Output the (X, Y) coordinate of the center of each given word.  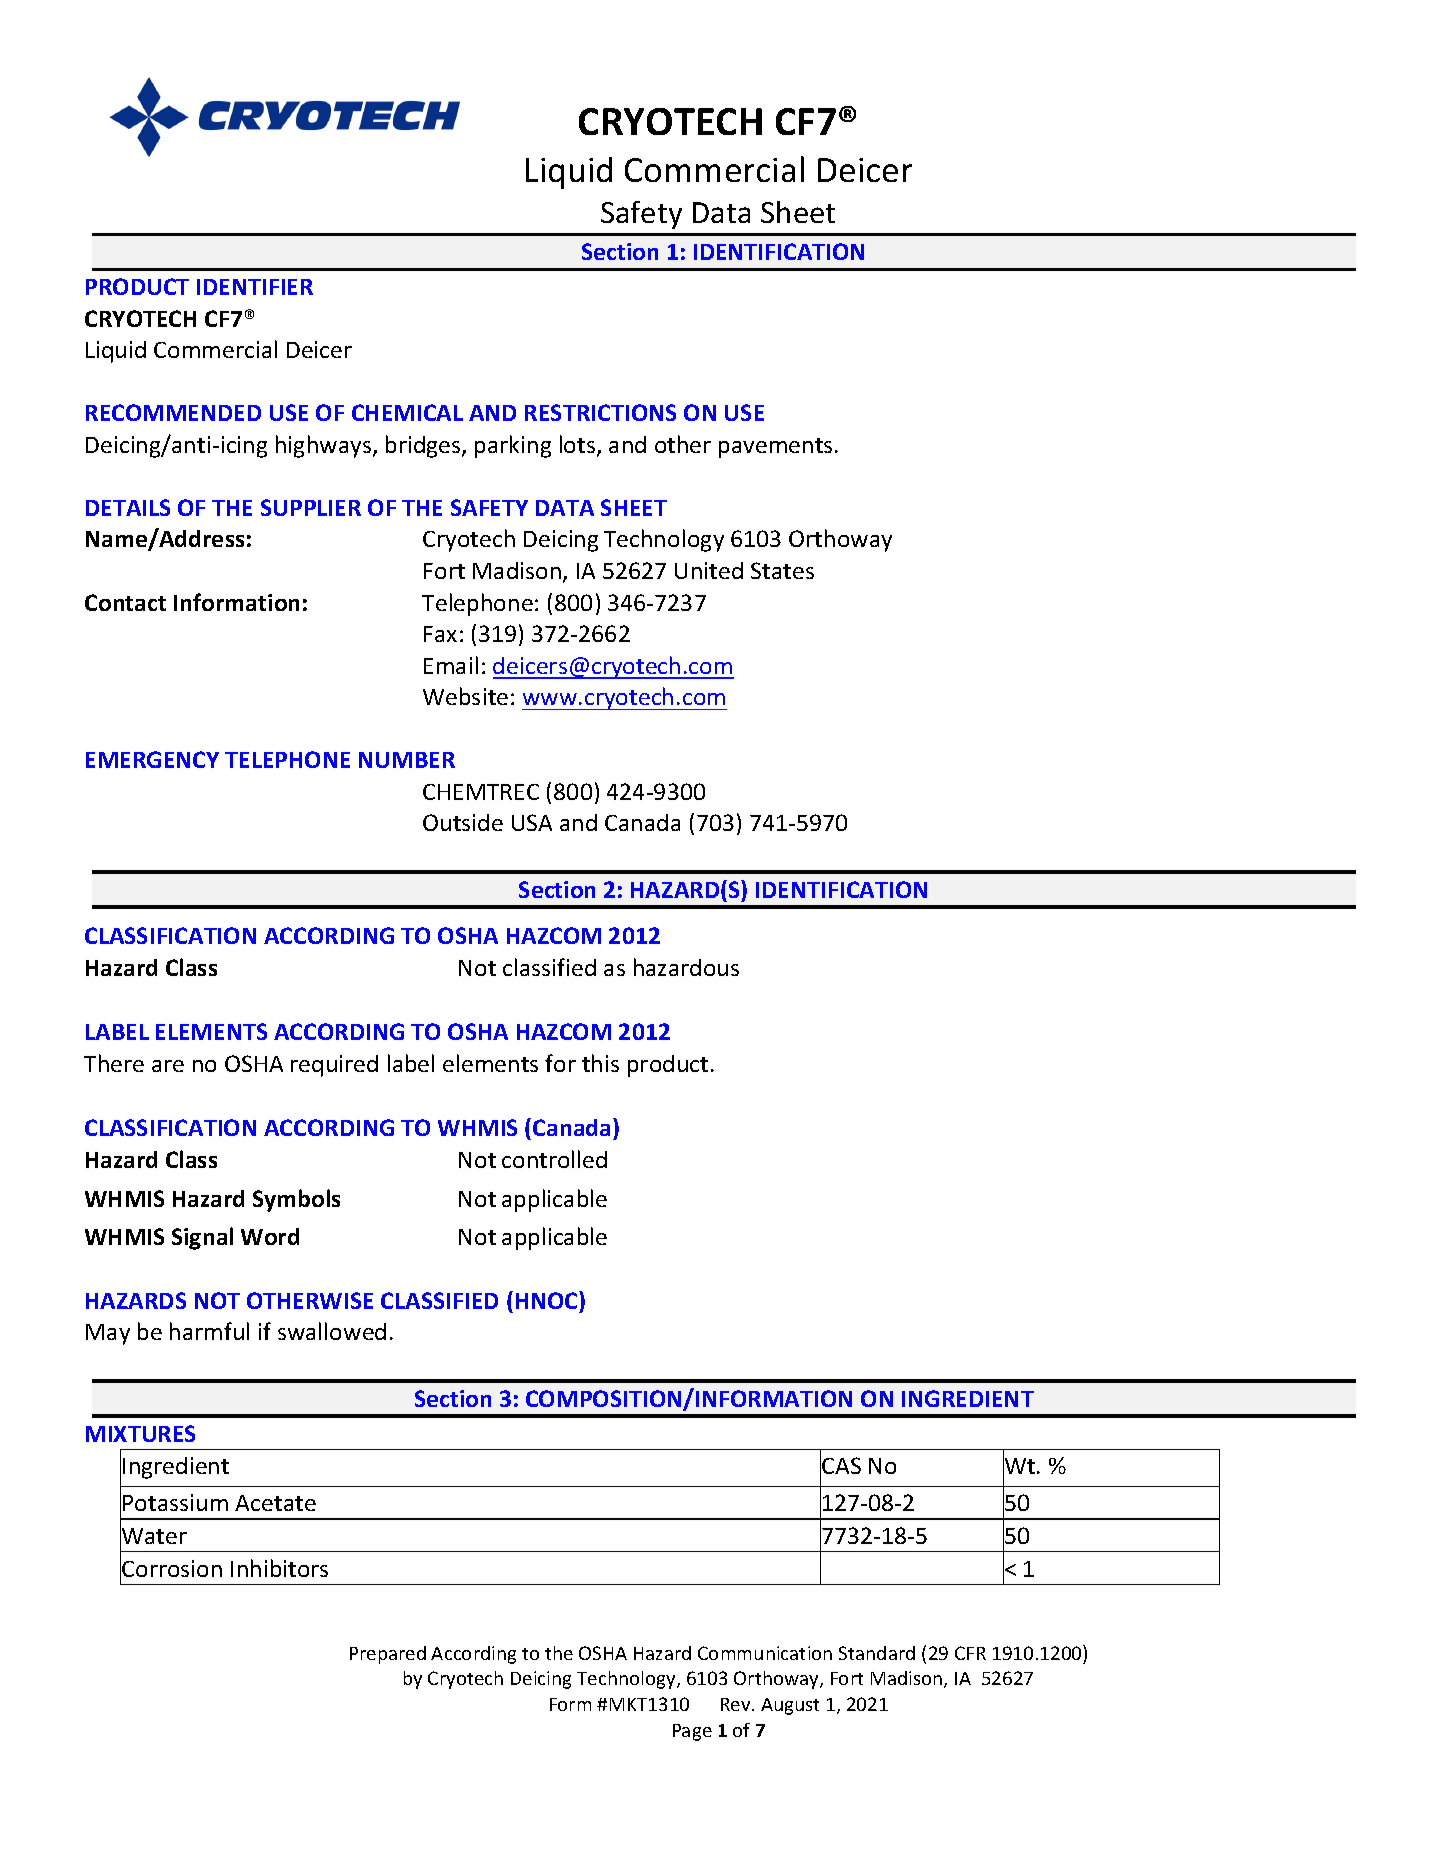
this (600, 1063)
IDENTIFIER (255, 287)
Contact (125, 602)
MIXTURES (140, 1433)
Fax (440, 634)
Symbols (296, 1200)
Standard (877, 1653)
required (334, 1066)
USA (532, 822)
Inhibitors (279, 1568)
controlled (554, 1159)
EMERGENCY (152, 759)
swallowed (332, 1331)
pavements (775, 448)
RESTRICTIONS (600, 412)
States (782, 570)
